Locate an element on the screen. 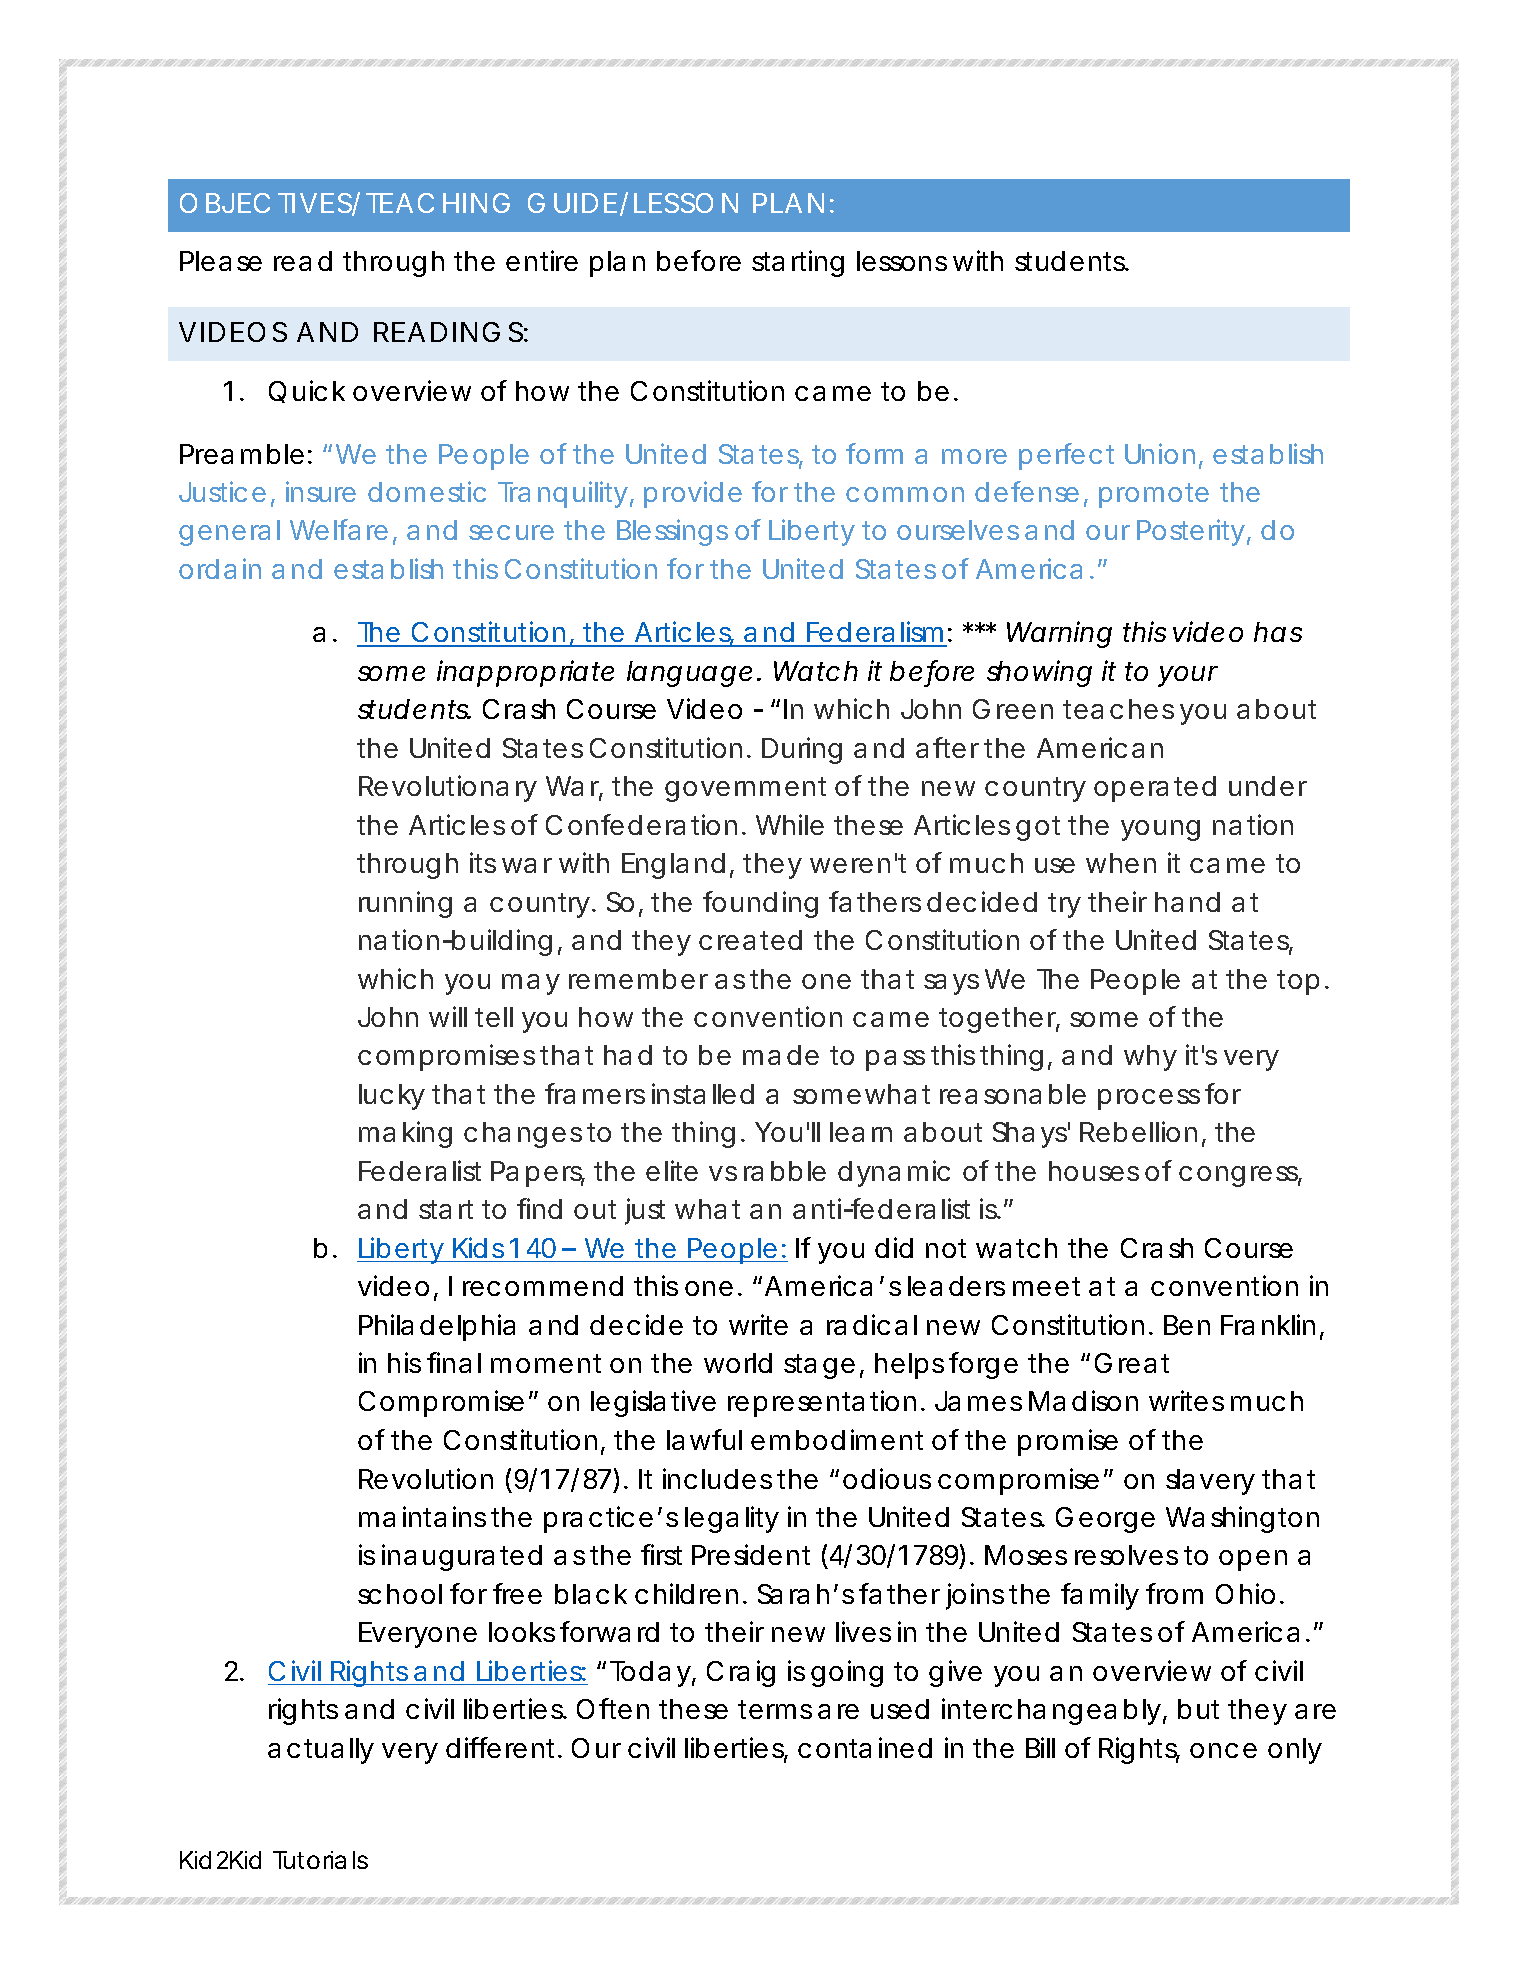  terms is located at coordinates (775, 1709).
